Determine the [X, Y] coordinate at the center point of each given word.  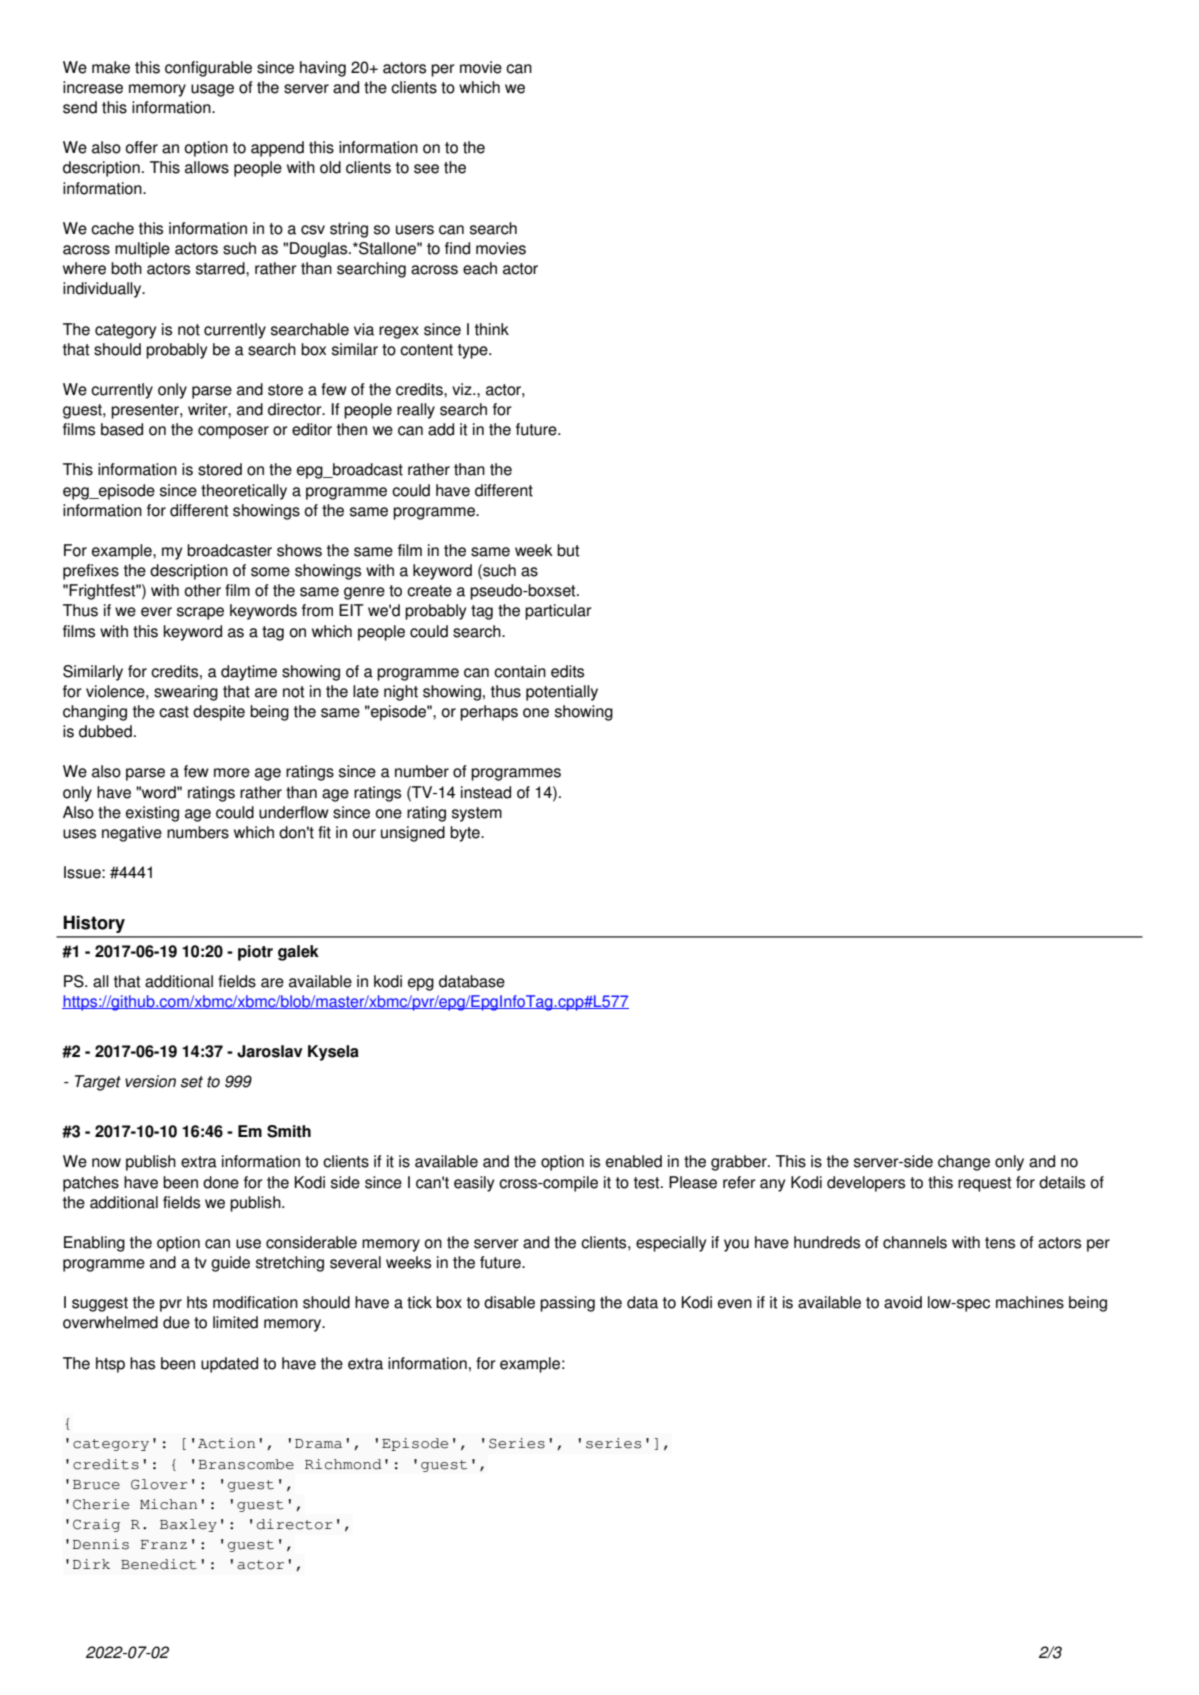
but [568, 550]
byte [466, 834]
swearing [186, 693]
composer [233, 432]
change [964, 1163]
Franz [163, 1545]
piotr [255, 953]
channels [915, 1242]
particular [558, 612]
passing [567, 1304]
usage [212, 90]
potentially [562, 693]
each [480, 268]
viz [463, 389]
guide [230, 1264]
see [426, 169]
